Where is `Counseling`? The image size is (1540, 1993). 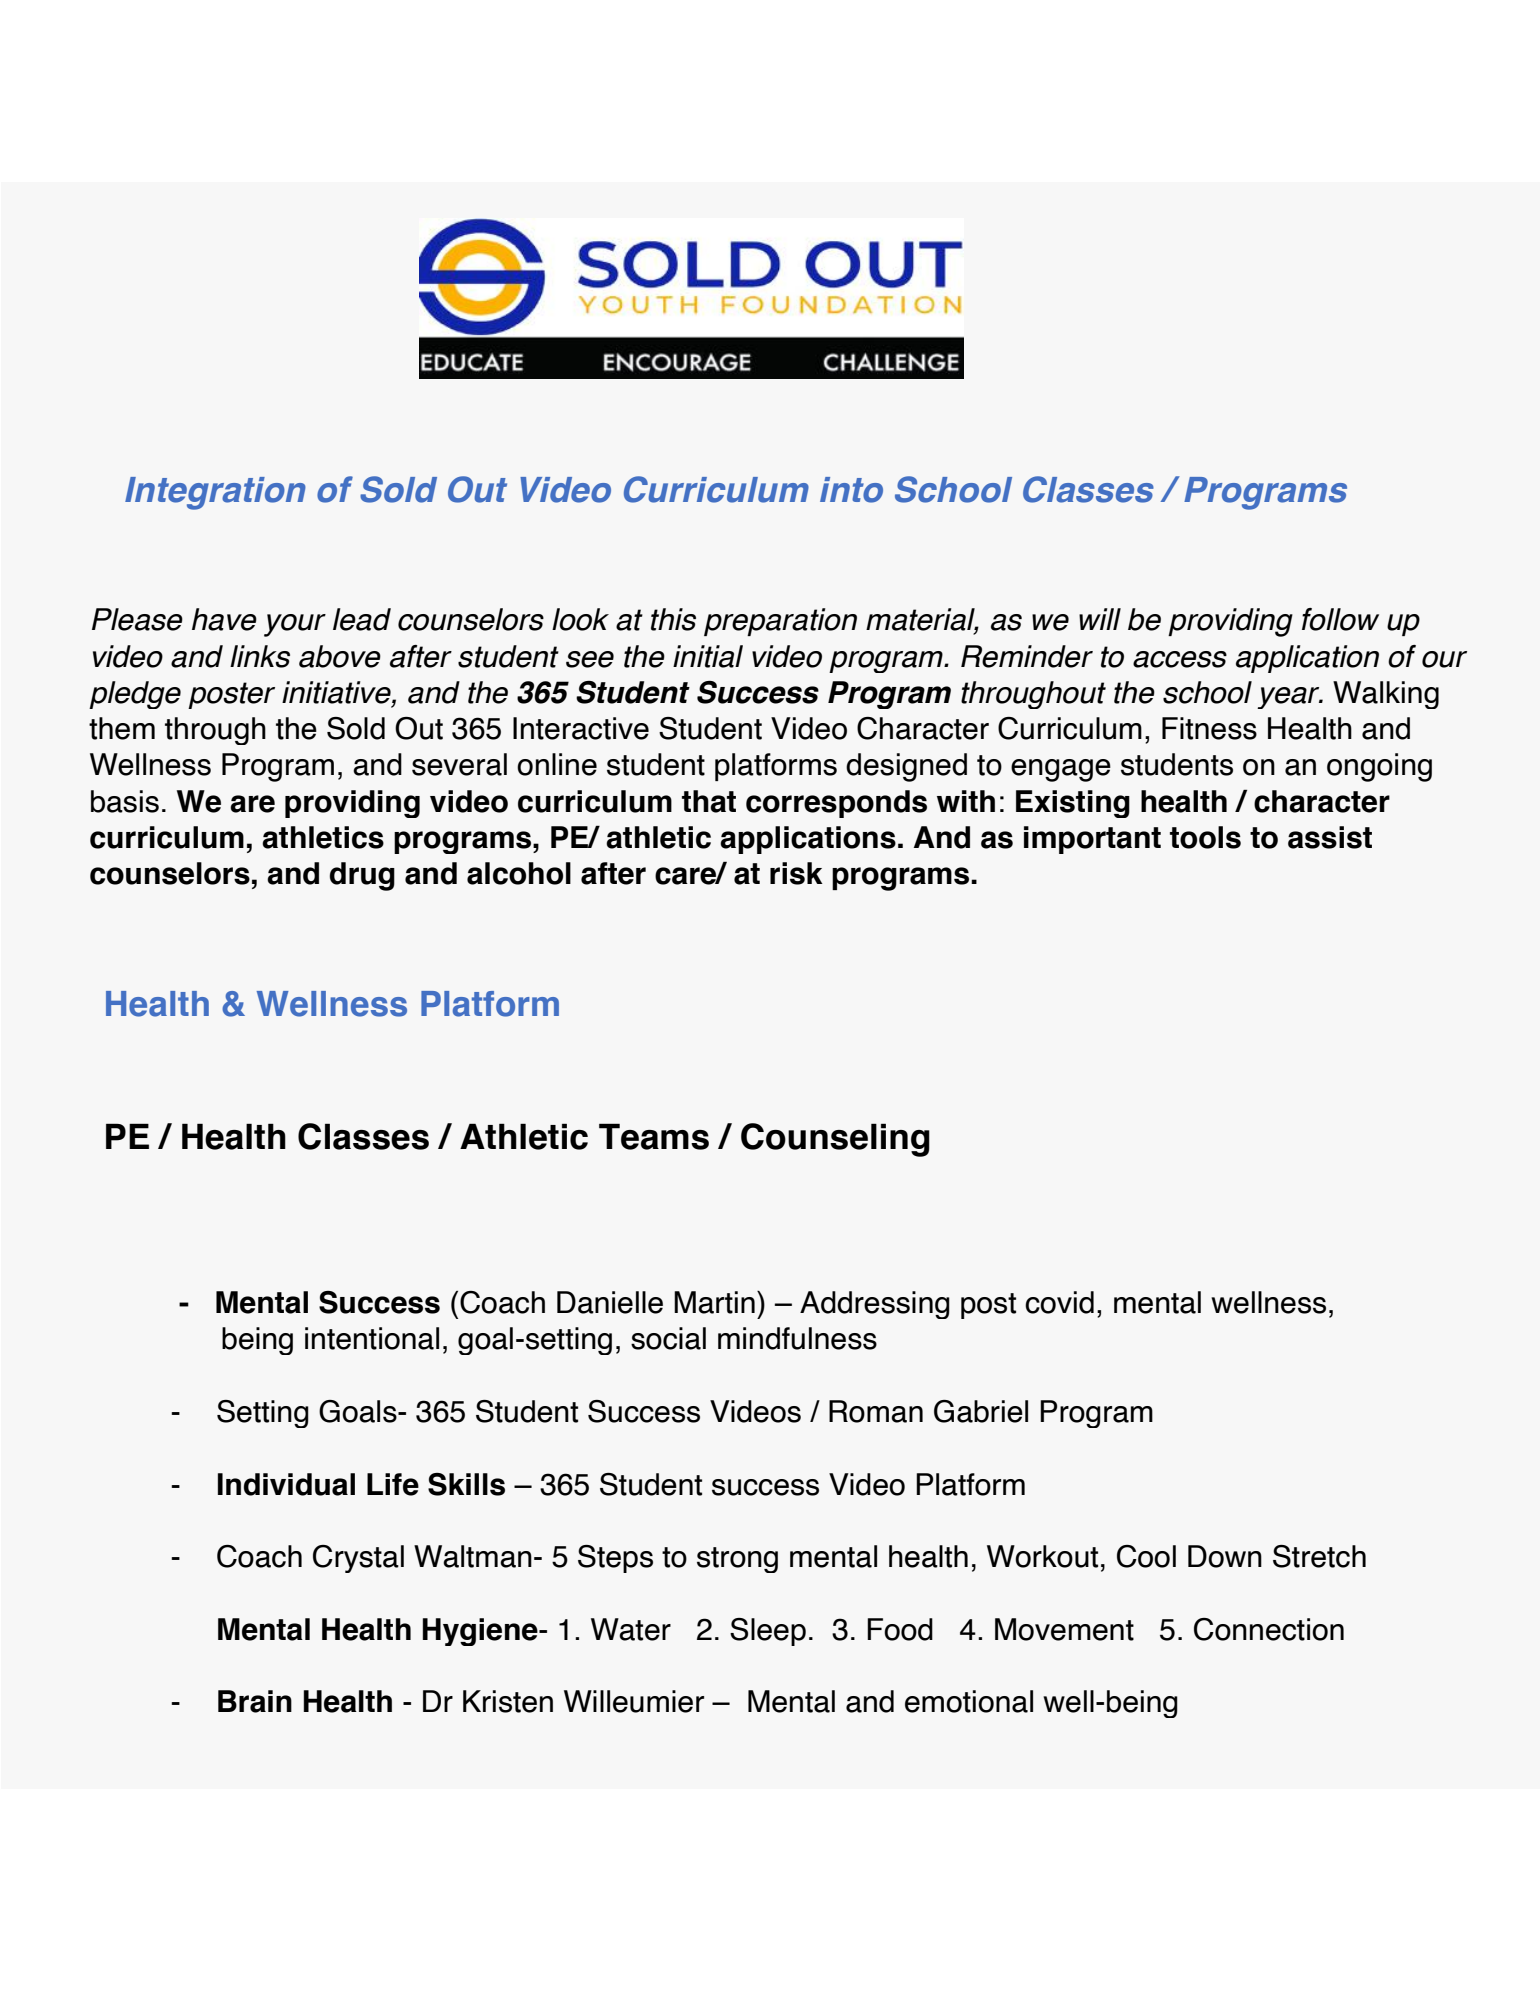
Counseling is located at coordinates (835, 1140).
